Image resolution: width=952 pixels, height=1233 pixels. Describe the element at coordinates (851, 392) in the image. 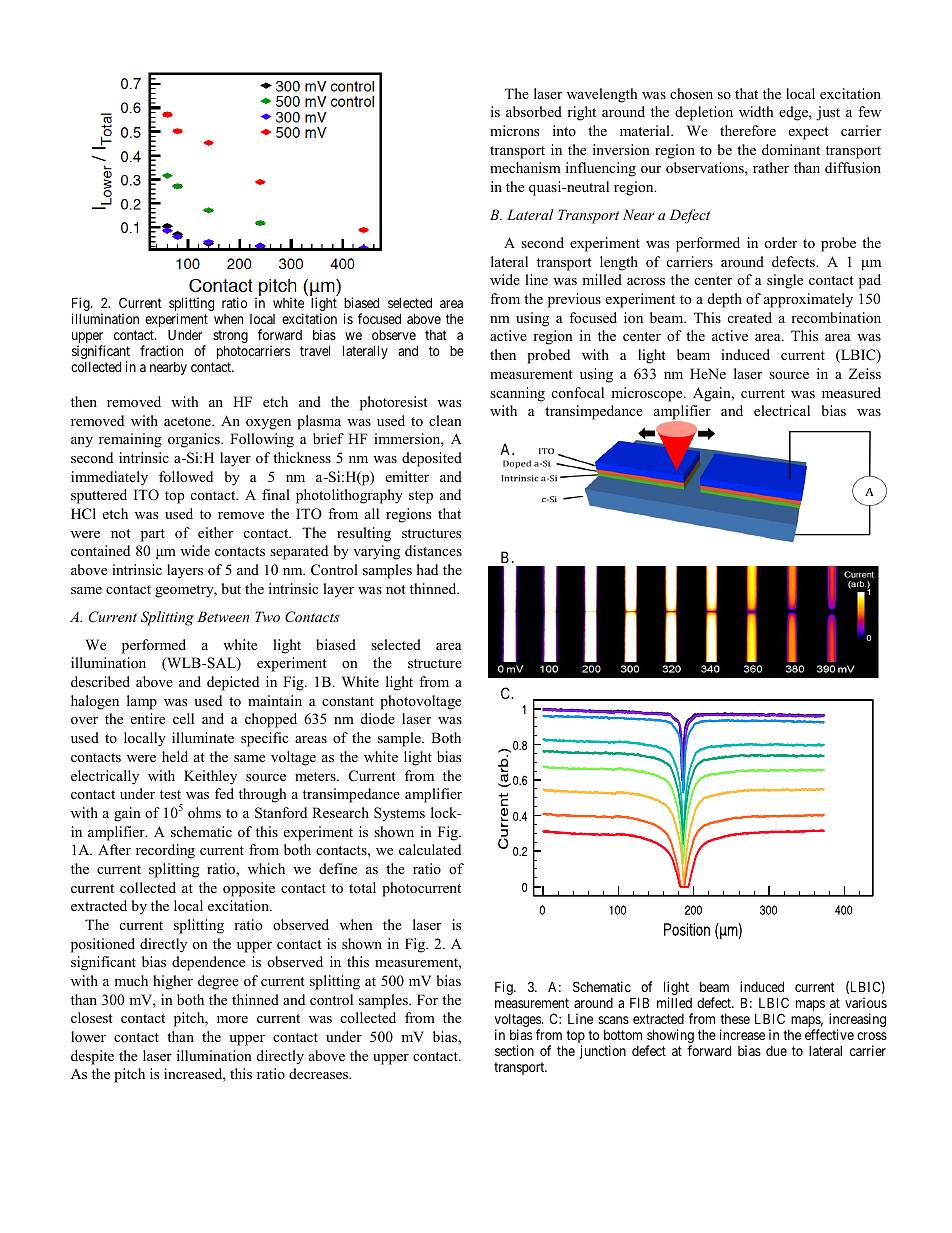

I see `measured` at that location.
